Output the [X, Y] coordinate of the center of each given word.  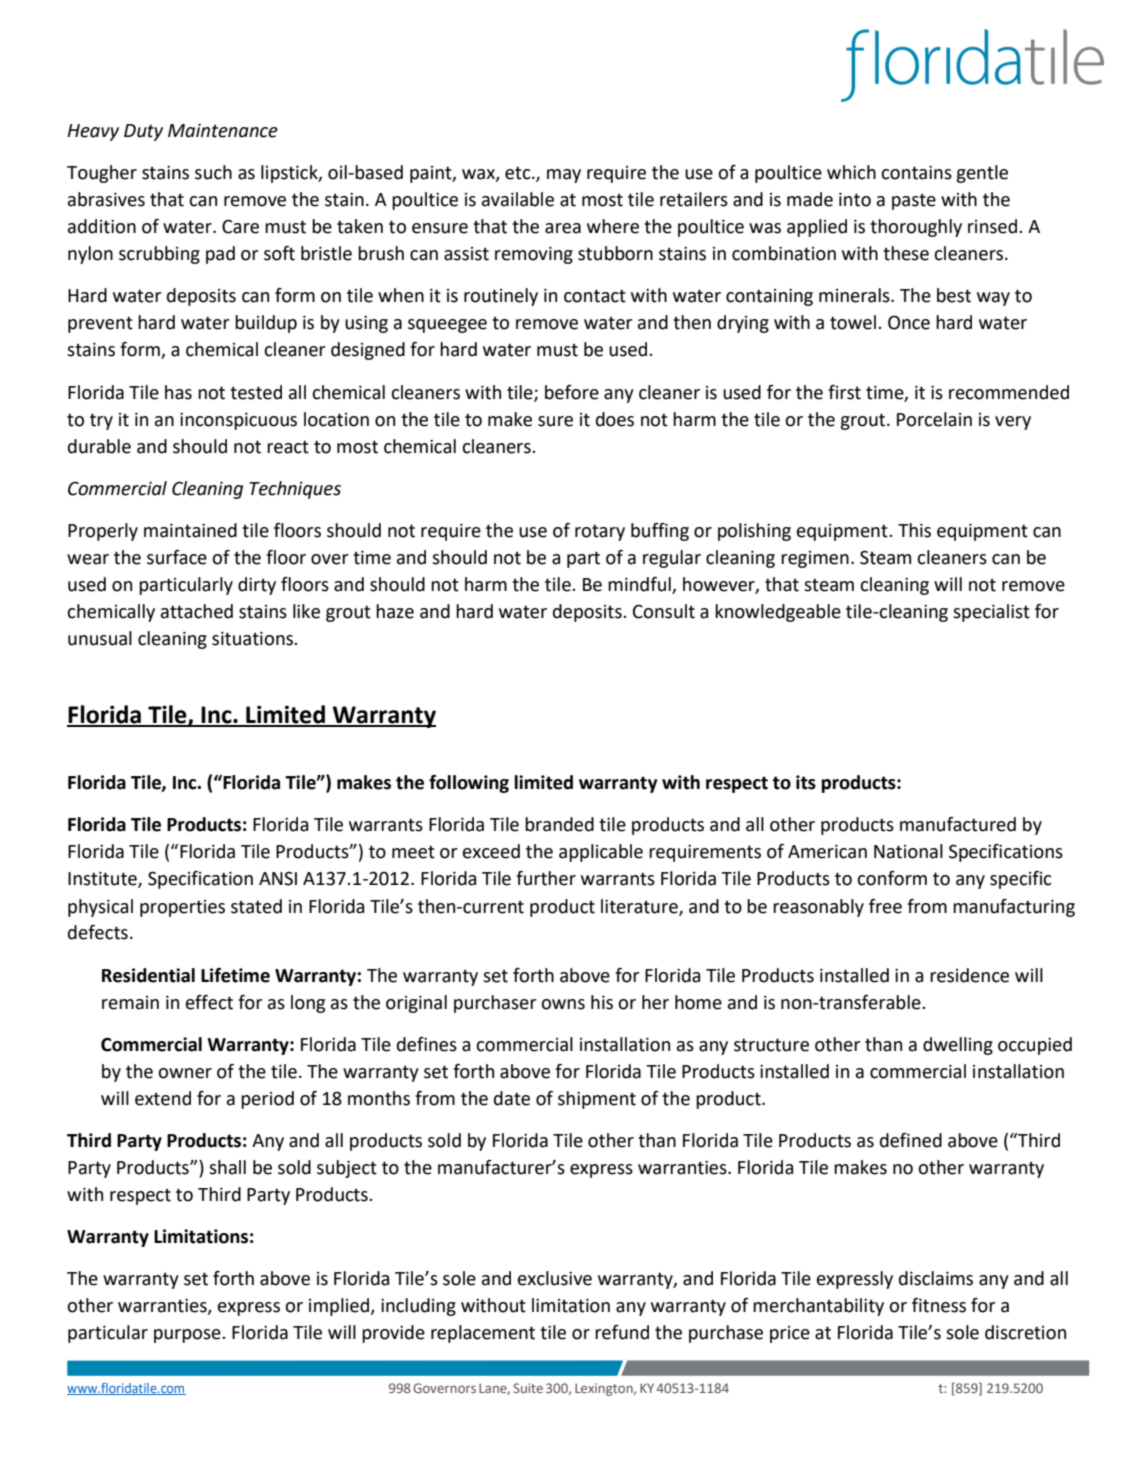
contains [916, 173]
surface [177, 557]
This [914, 530]
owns [563, 1004]
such [213, 172]
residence [969, 975]
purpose [188, 1336]
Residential [148, 975]
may [564, 176]
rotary [600, 532]
